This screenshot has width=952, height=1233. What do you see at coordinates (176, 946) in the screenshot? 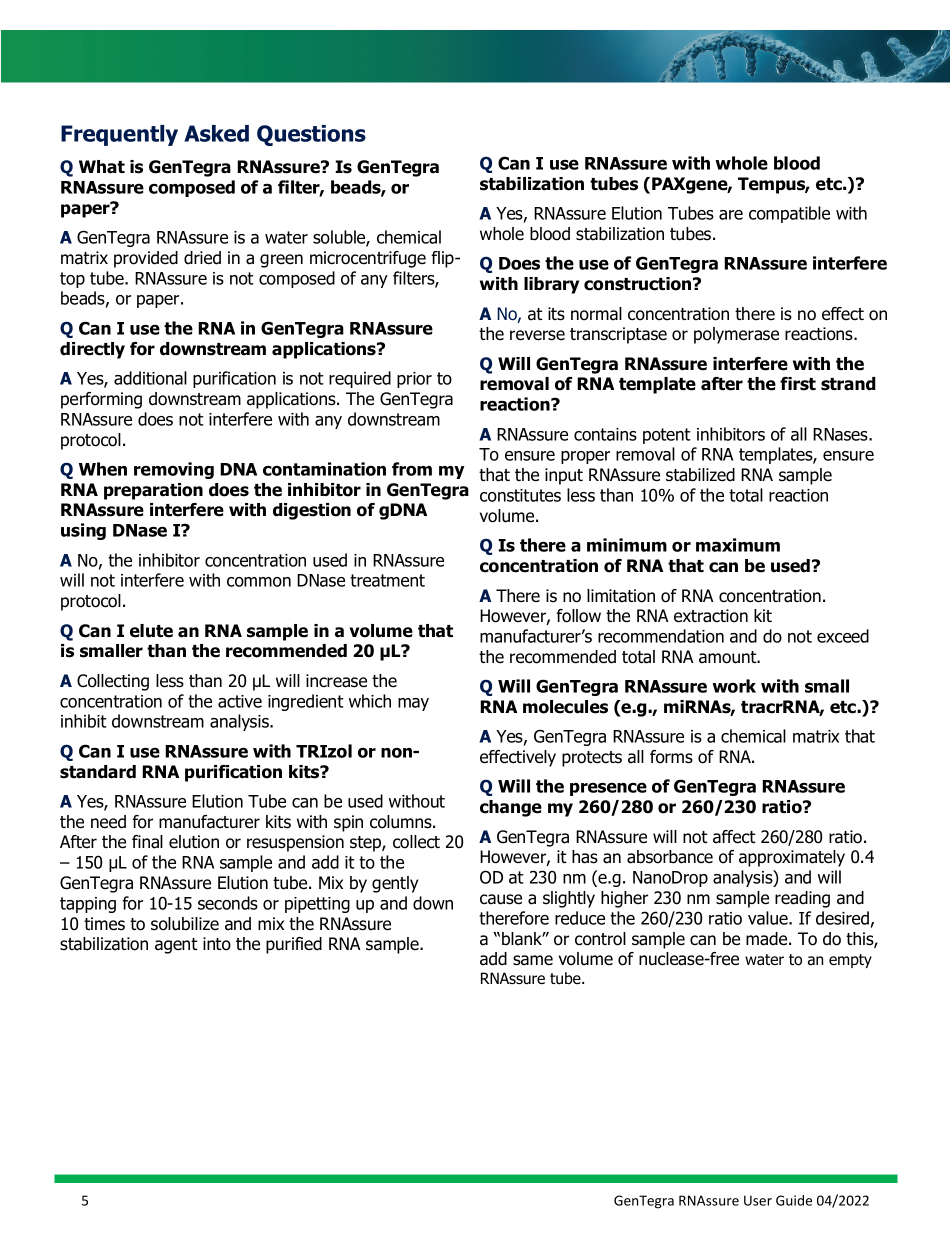
I see `agent` at bounding box center [176, 946].
